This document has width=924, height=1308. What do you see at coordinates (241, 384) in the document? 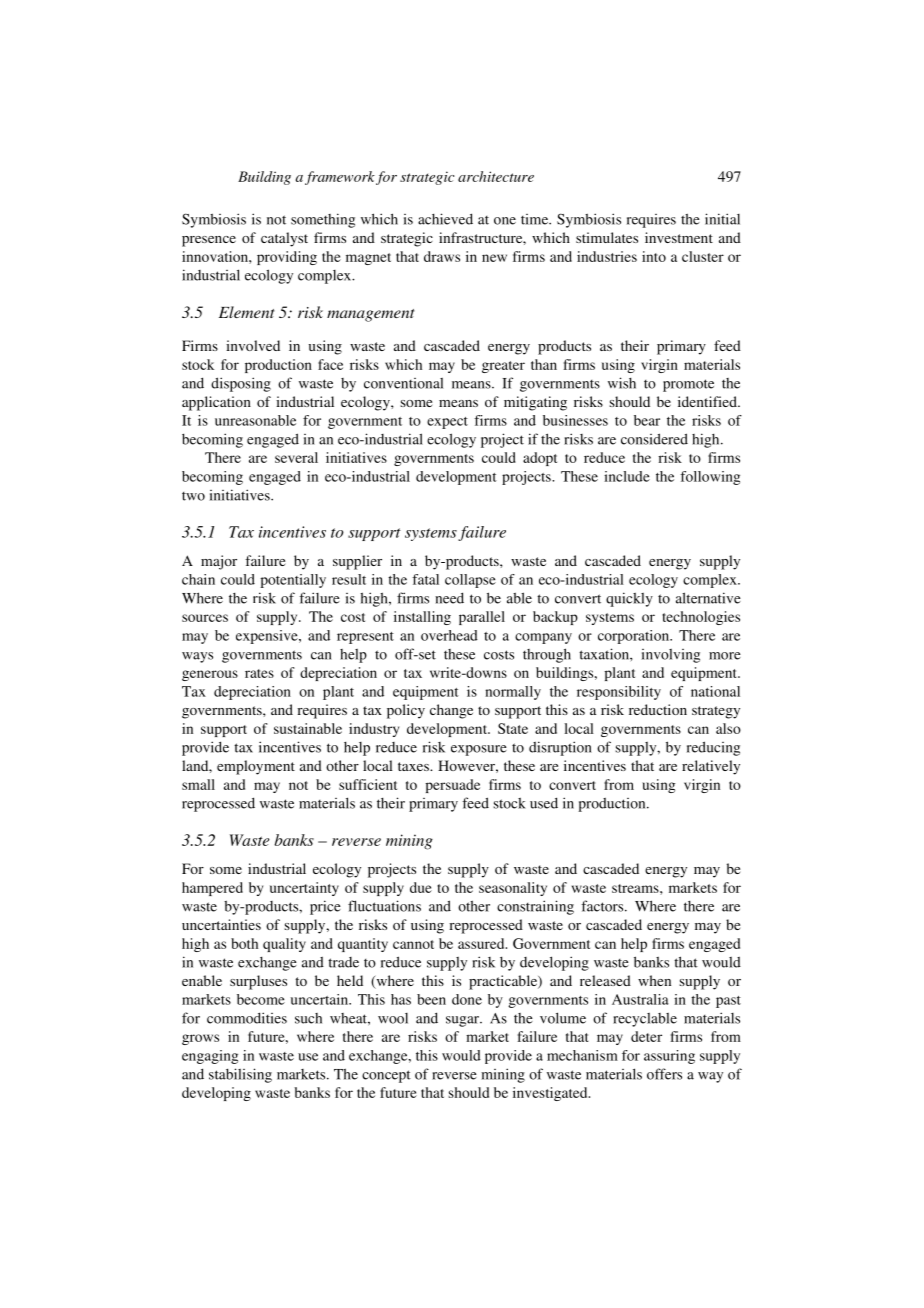
I see `disposing` at bounding box center [241, 384].
